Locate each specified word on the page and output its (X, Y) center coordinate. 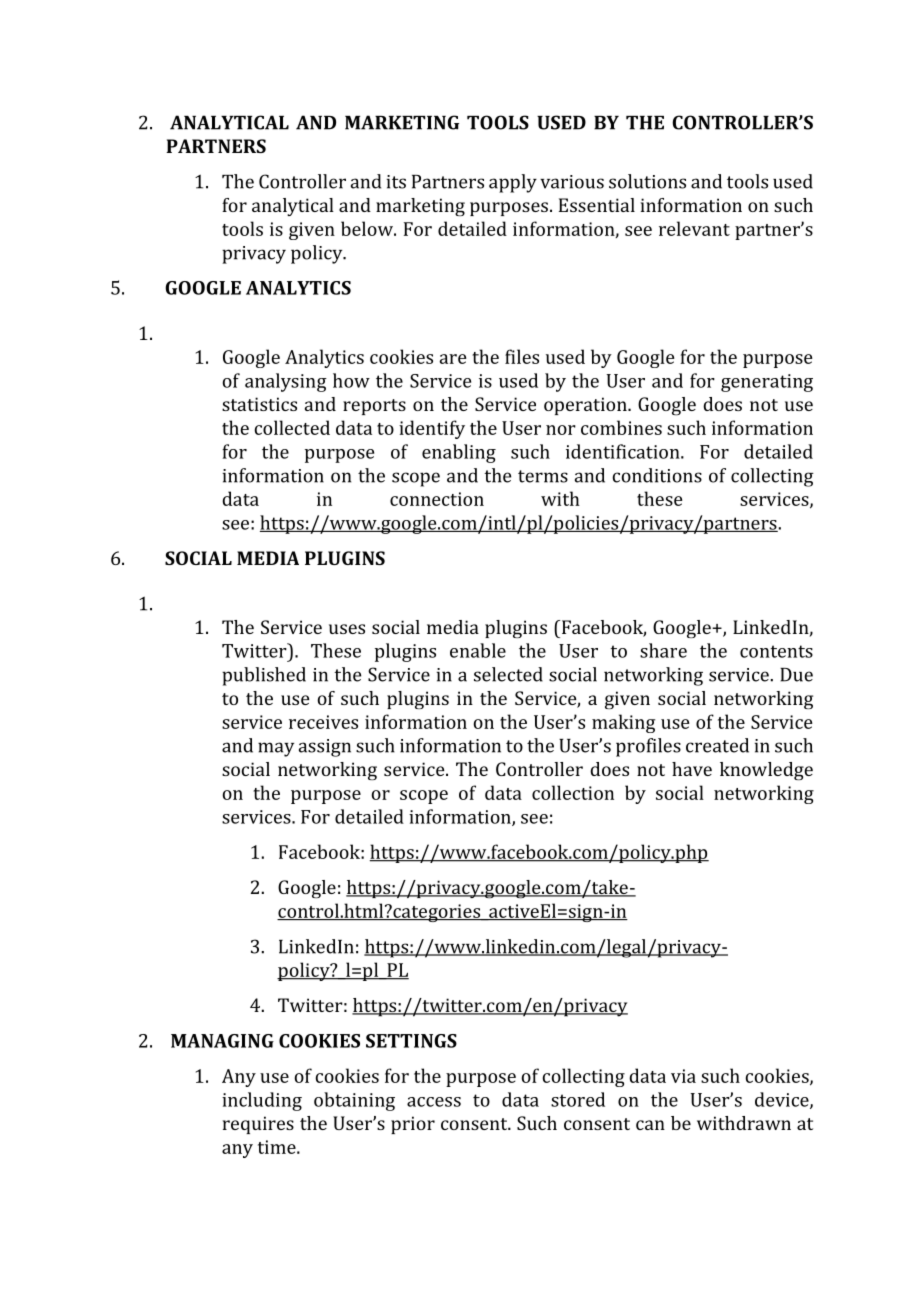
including (262, 1101)
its (396, 182)
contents (776, 651)
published (264, 676)
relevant (694, 228)
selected (508, 674)
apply (513, 183)
